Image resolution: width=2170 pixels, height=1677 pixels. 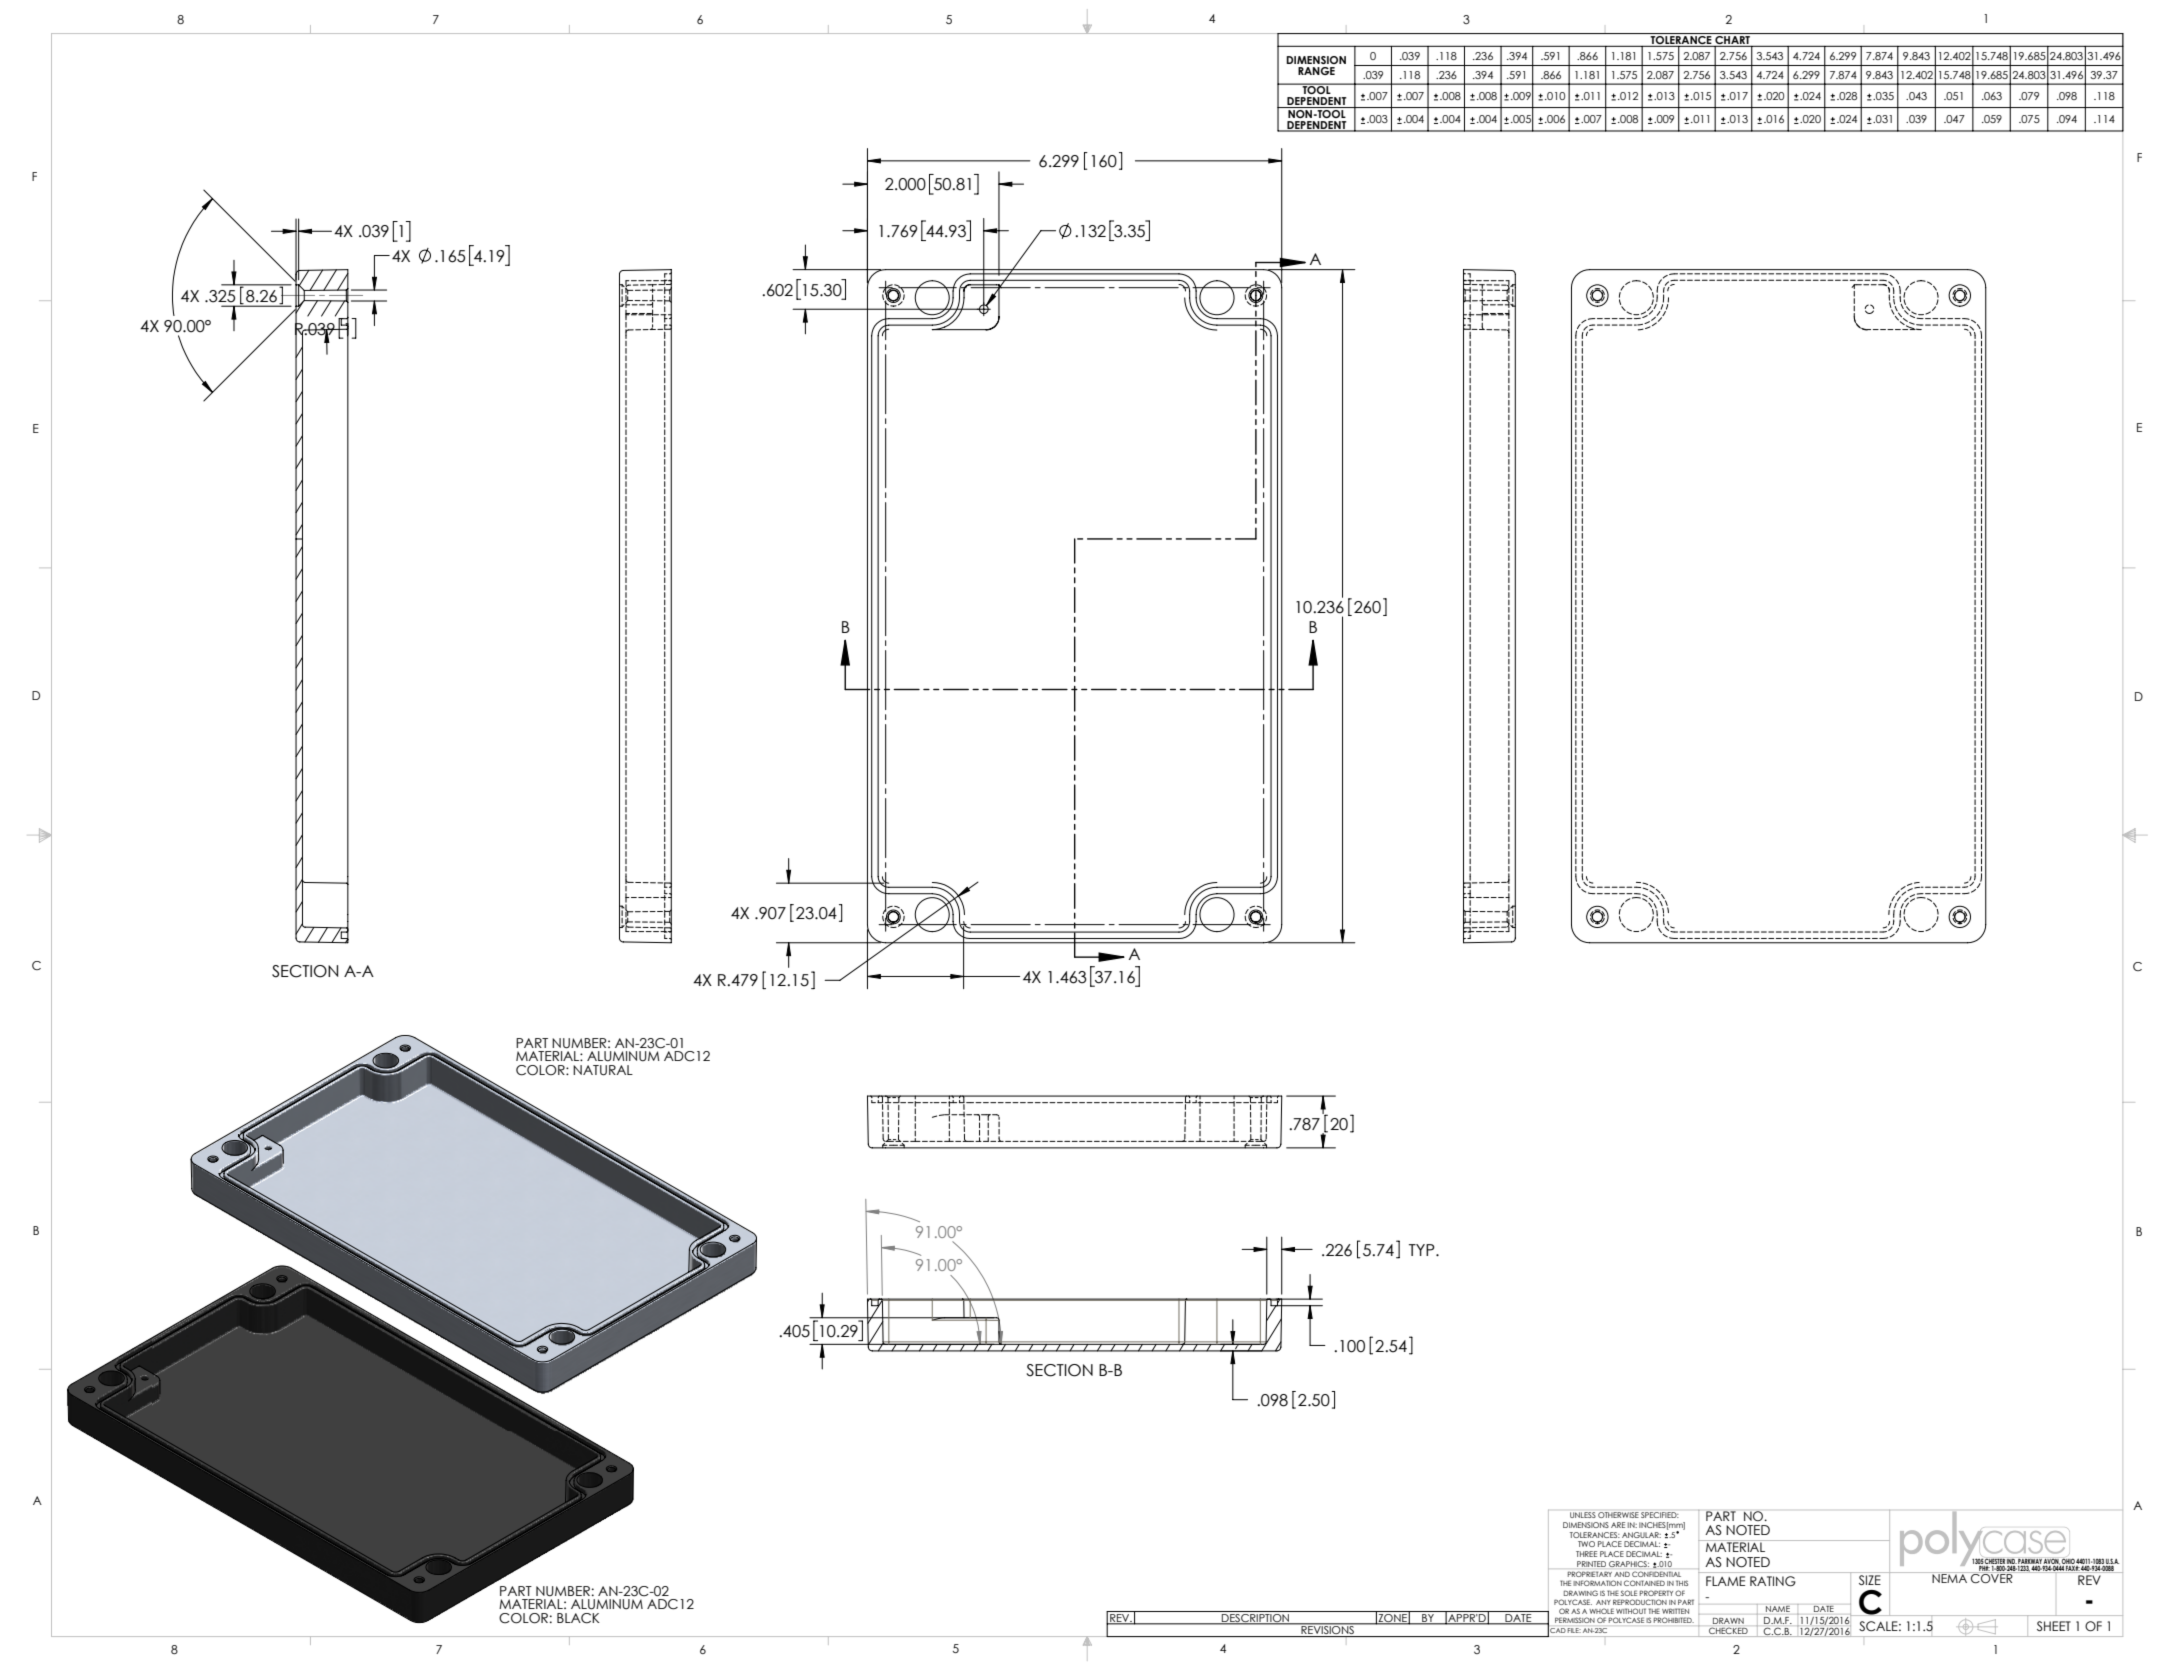 I want to click on THREE, so click(x=1586, y=1554).
